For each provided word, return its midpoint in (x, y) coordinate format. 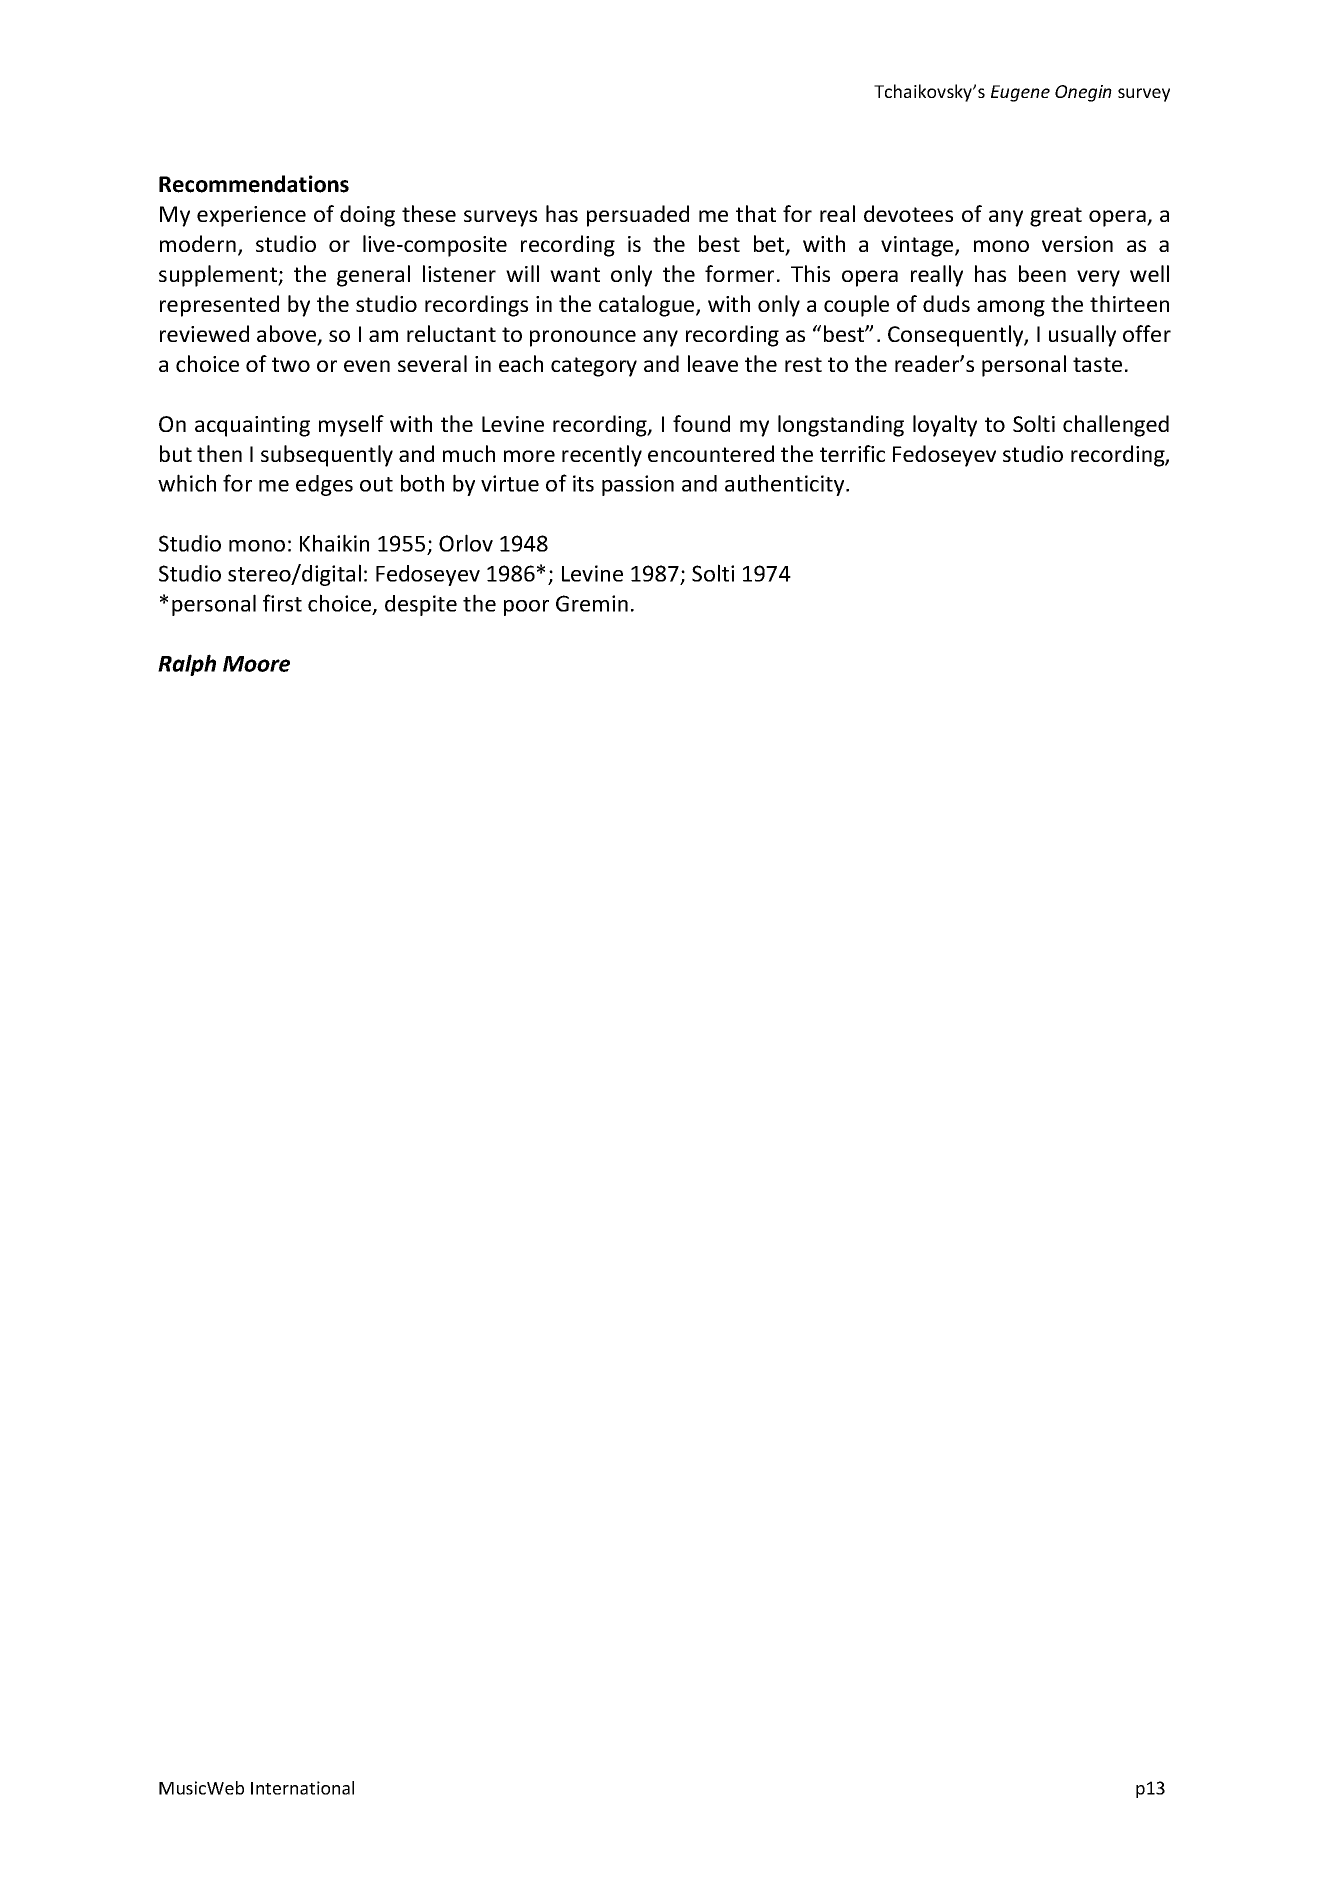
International (302, 1788)
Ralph (187, 665)
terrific (852, 453)
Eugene (1020, 93)
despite (421, 605)
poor (526, 608)
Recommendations (254, 184)
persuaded (638, 216)
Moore (256, 664)
